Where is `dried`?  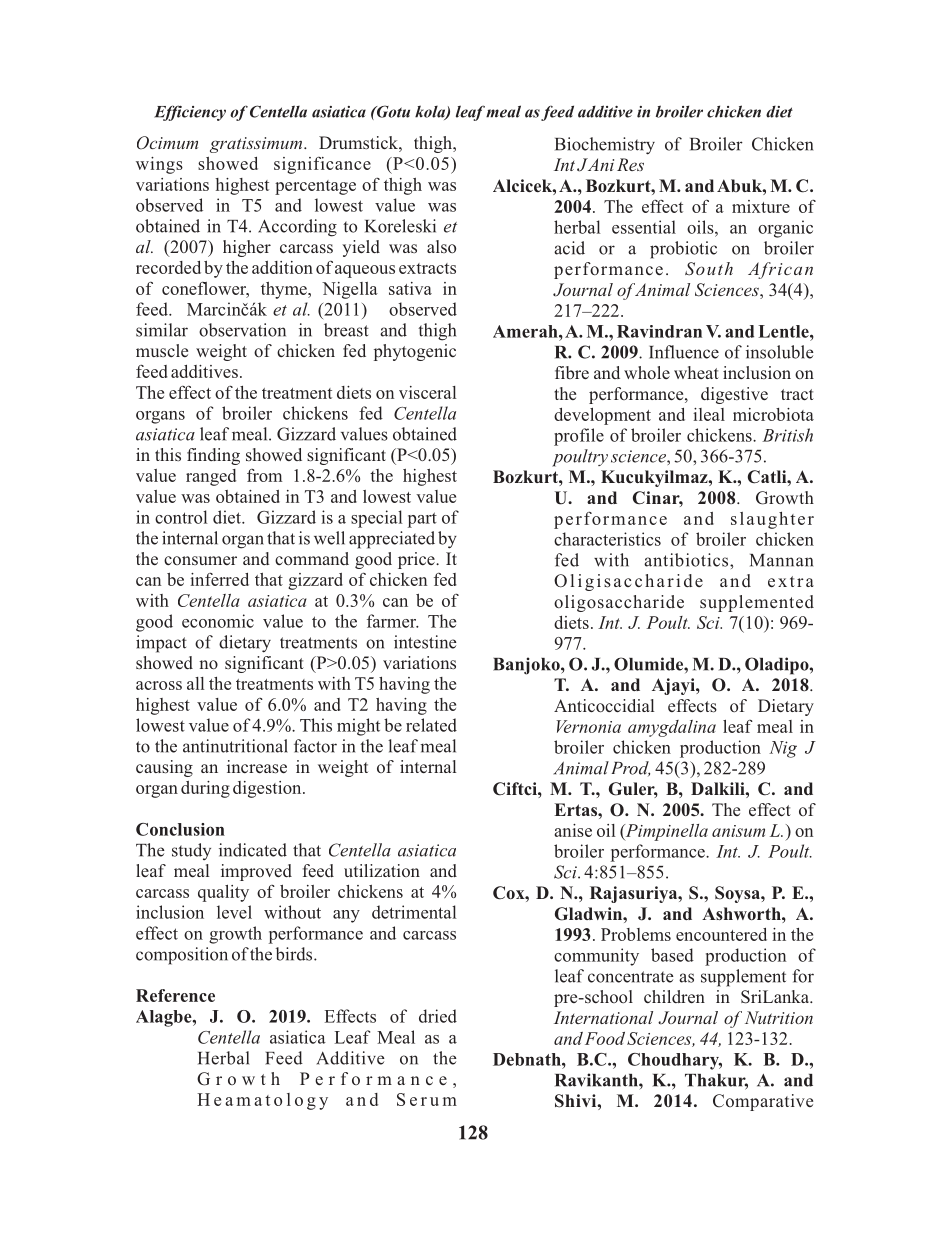 dried is located at coordinates (438, 1016).
